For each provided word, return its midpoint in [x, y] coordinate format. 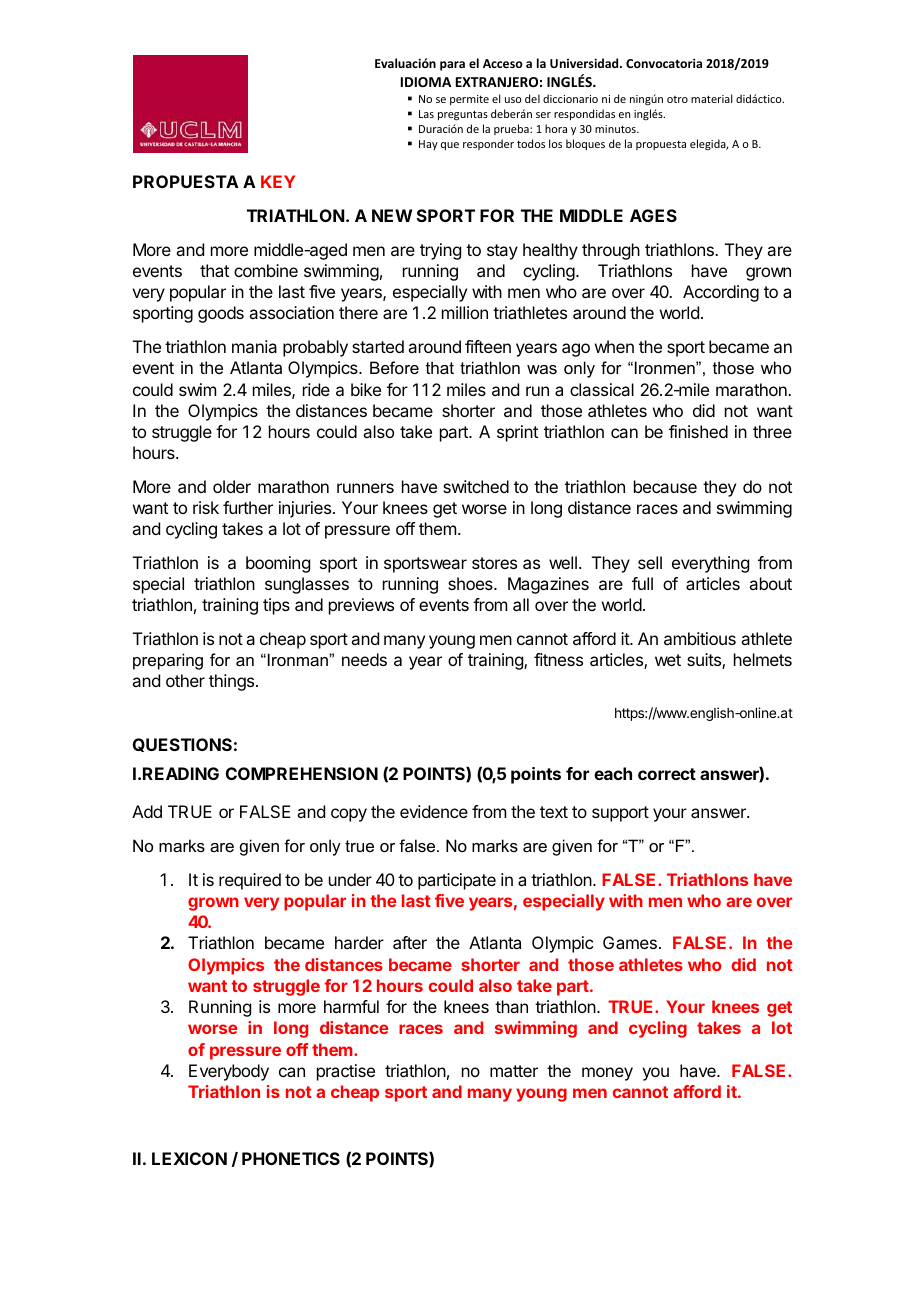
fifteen [488, 346]
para [452, 66]
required [250, 881]
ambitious [700, 638]
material [711, 98]
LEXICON [189, 1158]
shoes [471, 583]
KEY [278, 181]
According [721, 293]
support [620, 814]
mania [254, 346]
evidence [434, 811]
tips [276, 606]
